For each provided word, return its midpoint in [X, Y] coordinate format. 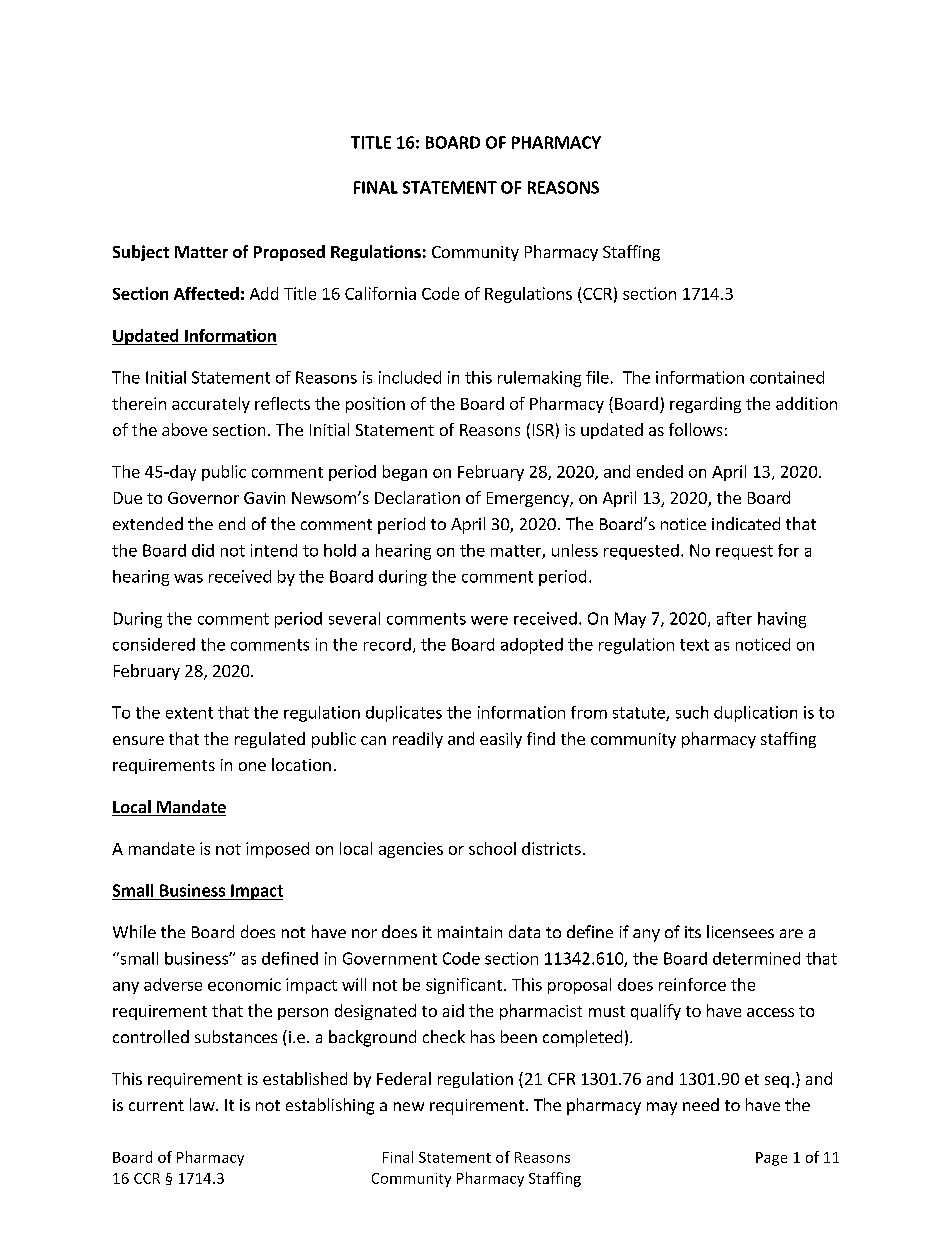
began [405, 473]
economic [244, 984]
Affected [206, 293]
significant [464, 986]
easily [501, 740]
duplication [755, 714]
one [252, 766]
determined [756, 958]
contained [787, 377]
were [489, 620]
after [734, 618]
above [184, 429]
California [380, 293]
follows [695, 429]
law [203, 1104]
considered [154, 644]
